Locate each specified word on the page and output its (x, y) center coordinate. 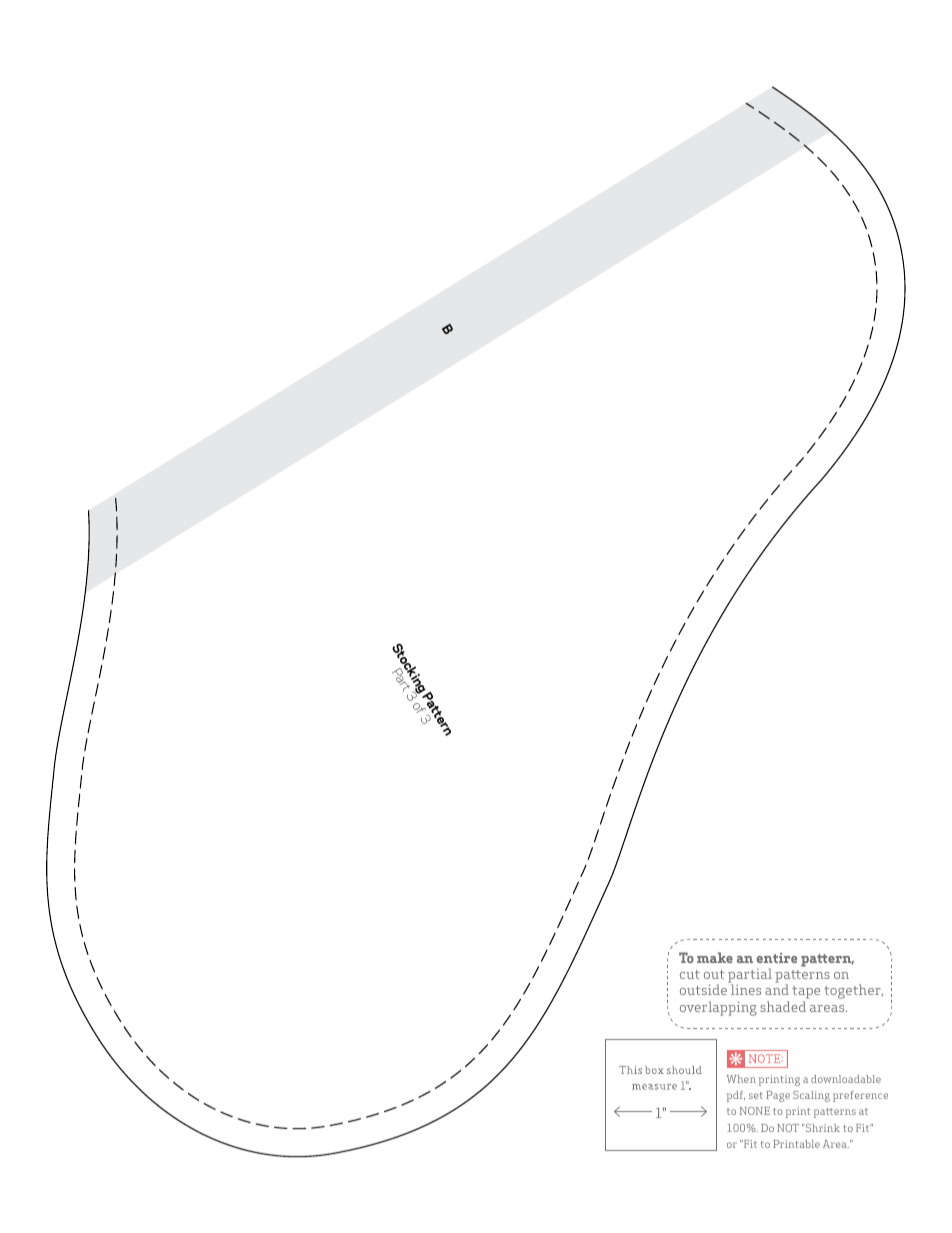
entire (776, 958)
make (715, 957)
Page (778, 1096)
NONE (755, 1111)
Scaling (811, 1096)
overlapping (718, 1008)
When (741, 1079)
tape (806, 994)
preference (860, 1096)
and (777, 989)
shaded (783, 1006)
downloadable (846, 1079)
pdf (736, 1096)
